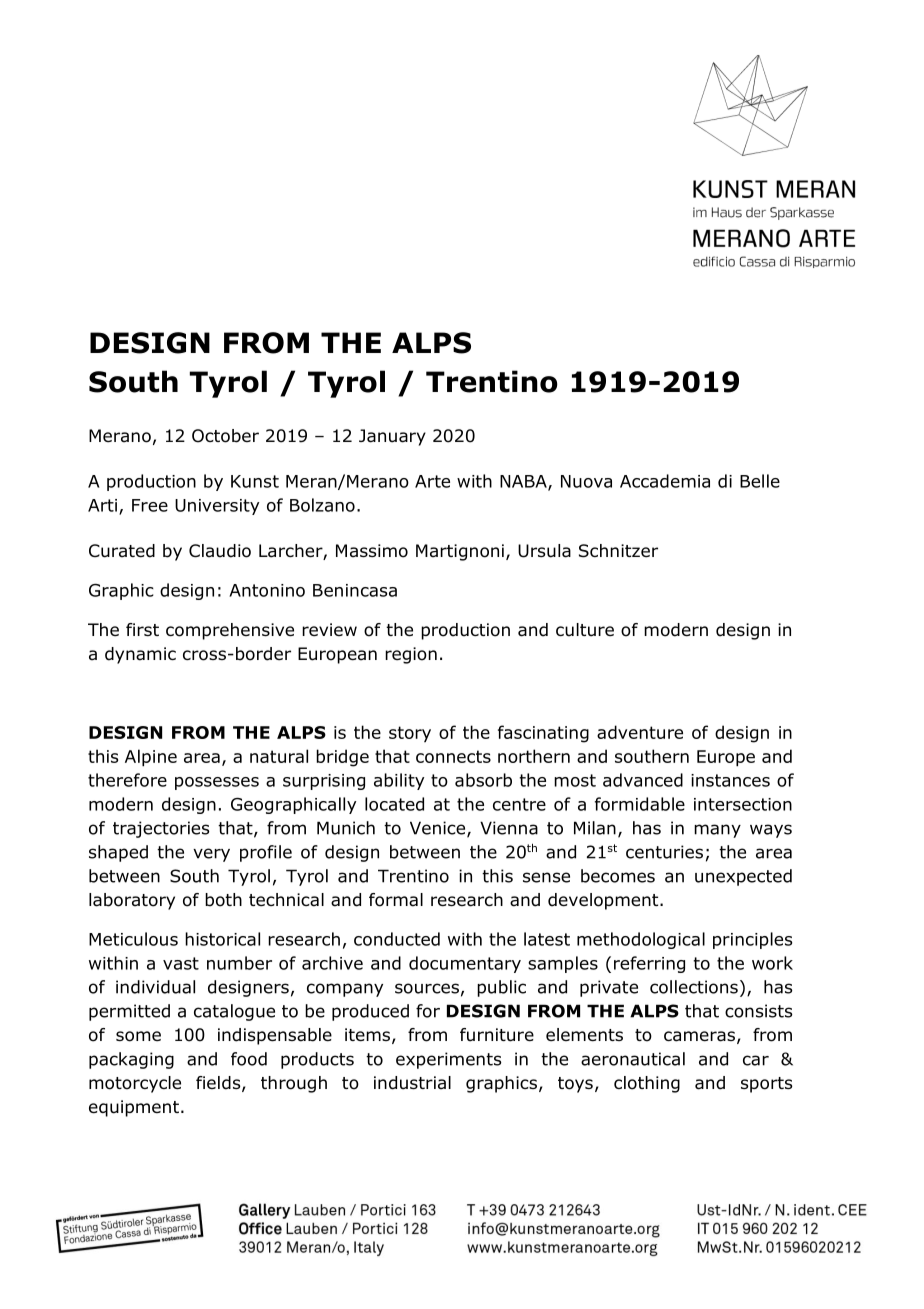  Describe the element at coordinates (730, 780) in the screenshot. I see `instances` at that location.
